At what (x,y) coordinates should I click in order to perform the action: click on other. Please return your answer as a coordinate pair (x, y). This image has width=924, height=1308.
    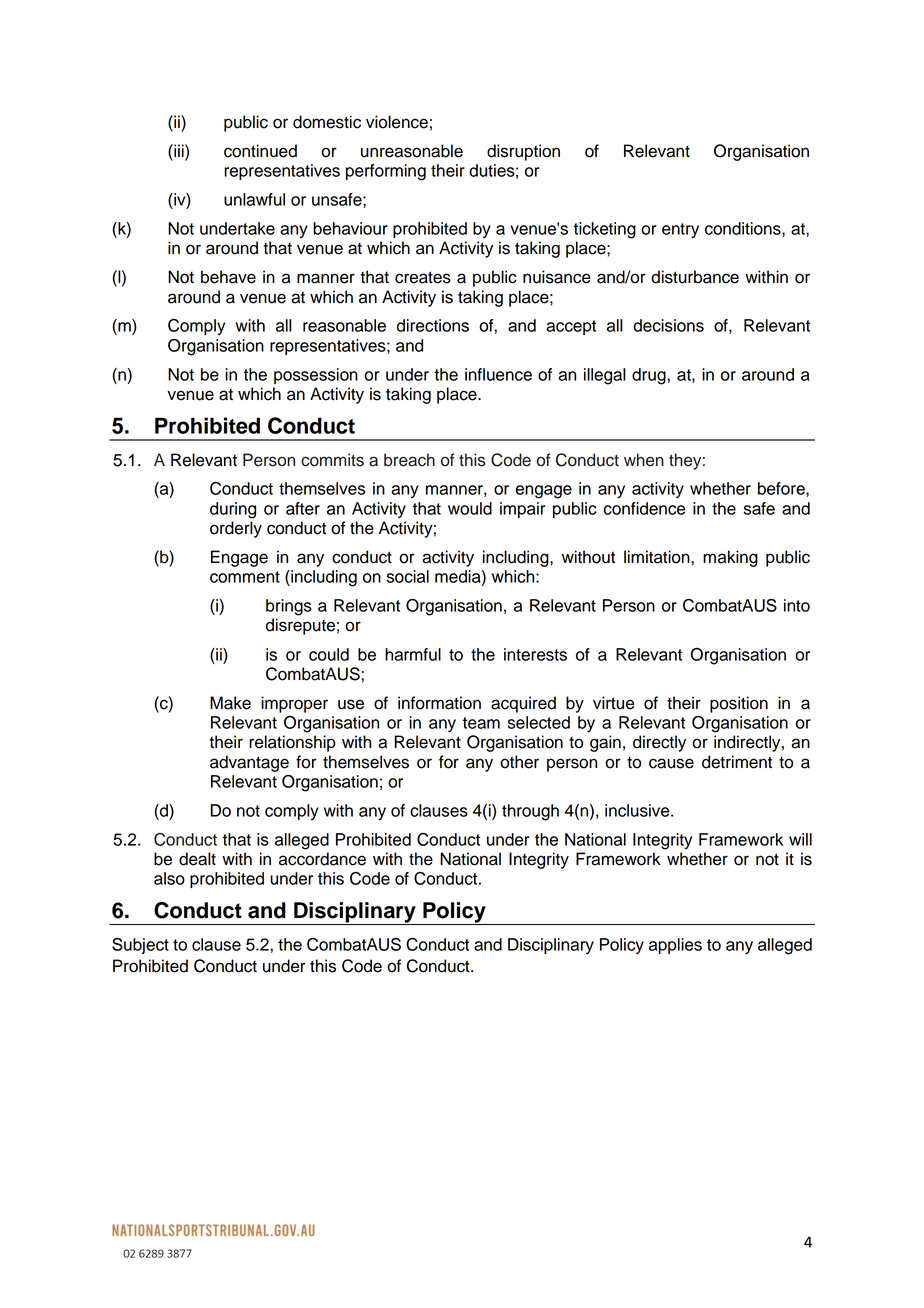
    Looking at the image, I should click on (519, 762).
